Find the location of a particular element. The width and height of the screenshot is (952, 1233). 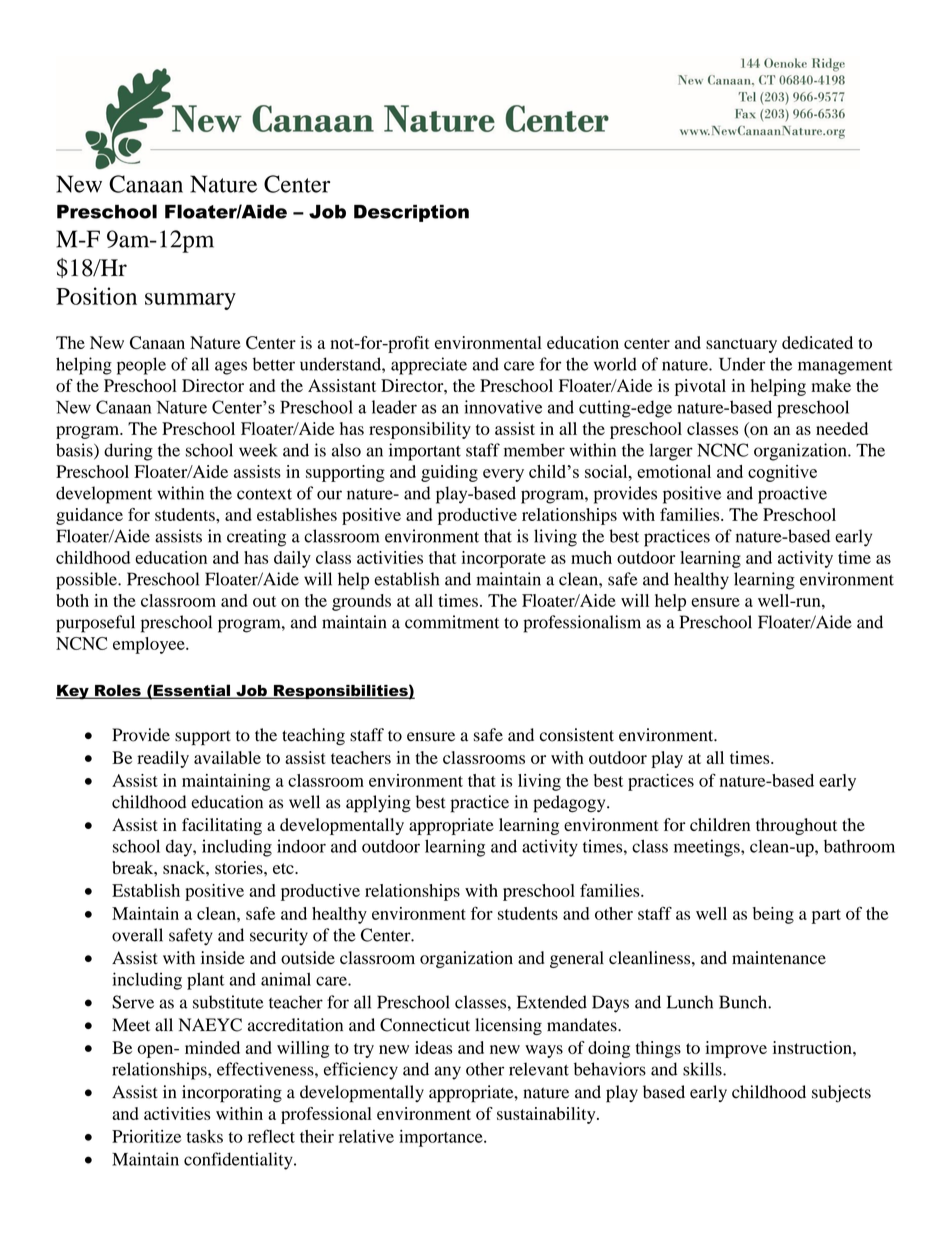

throughout is located at coordinates (796, 826).
